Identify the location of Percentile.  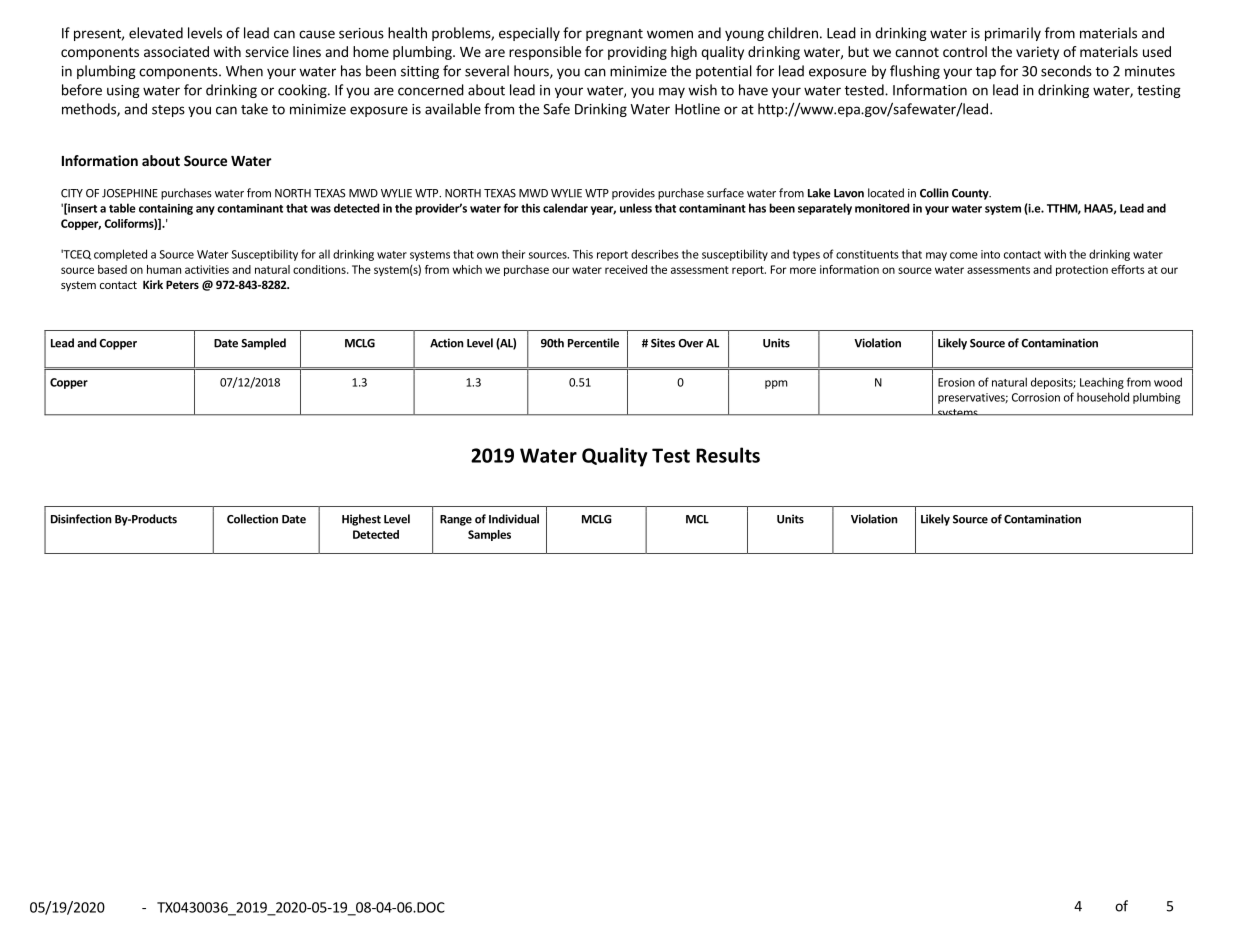
(593, 343).
